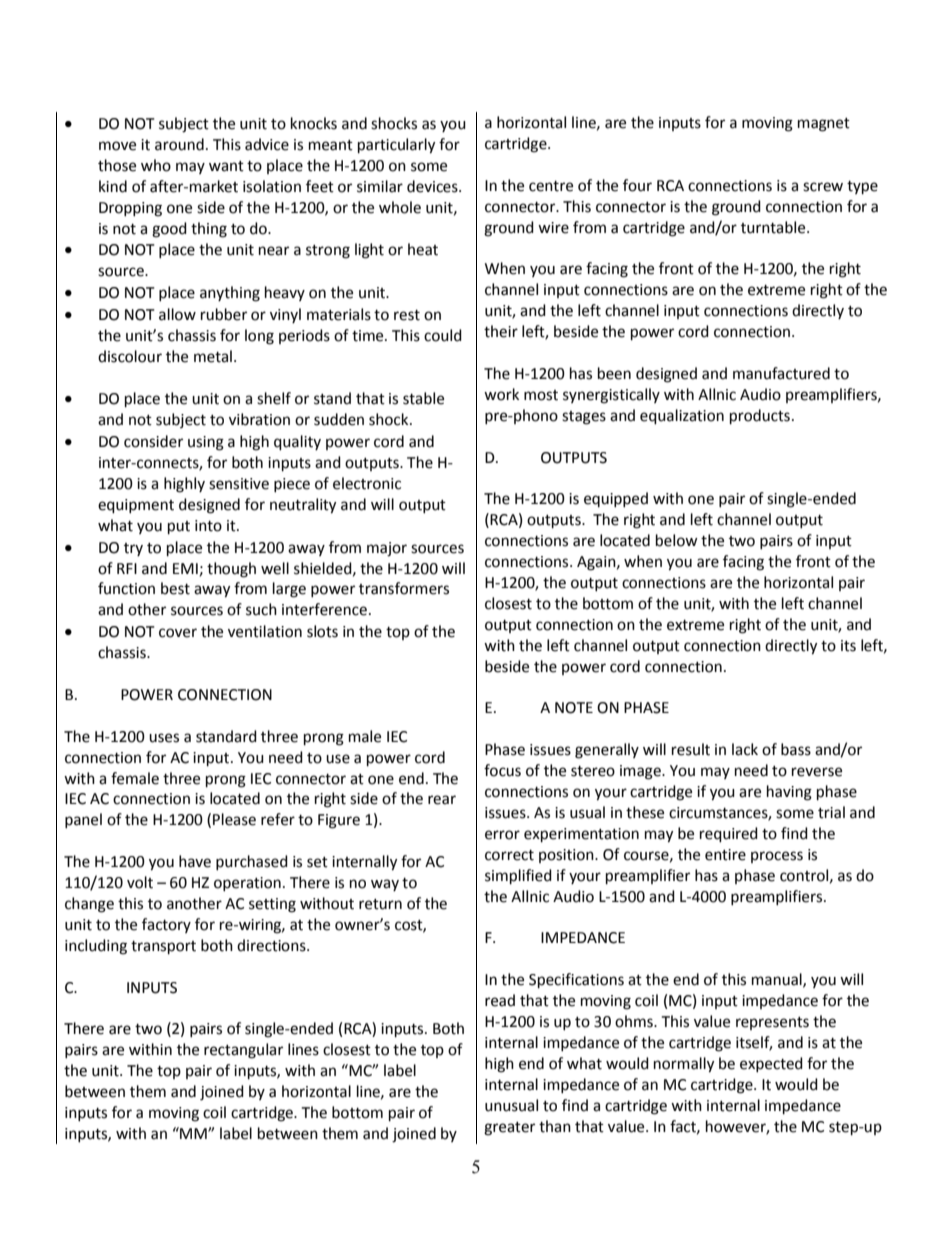 This page has width=952, height=1233. What do you see at coordinates (777, 857) in the page?
I see `process` at bounding box center [777, 857].
